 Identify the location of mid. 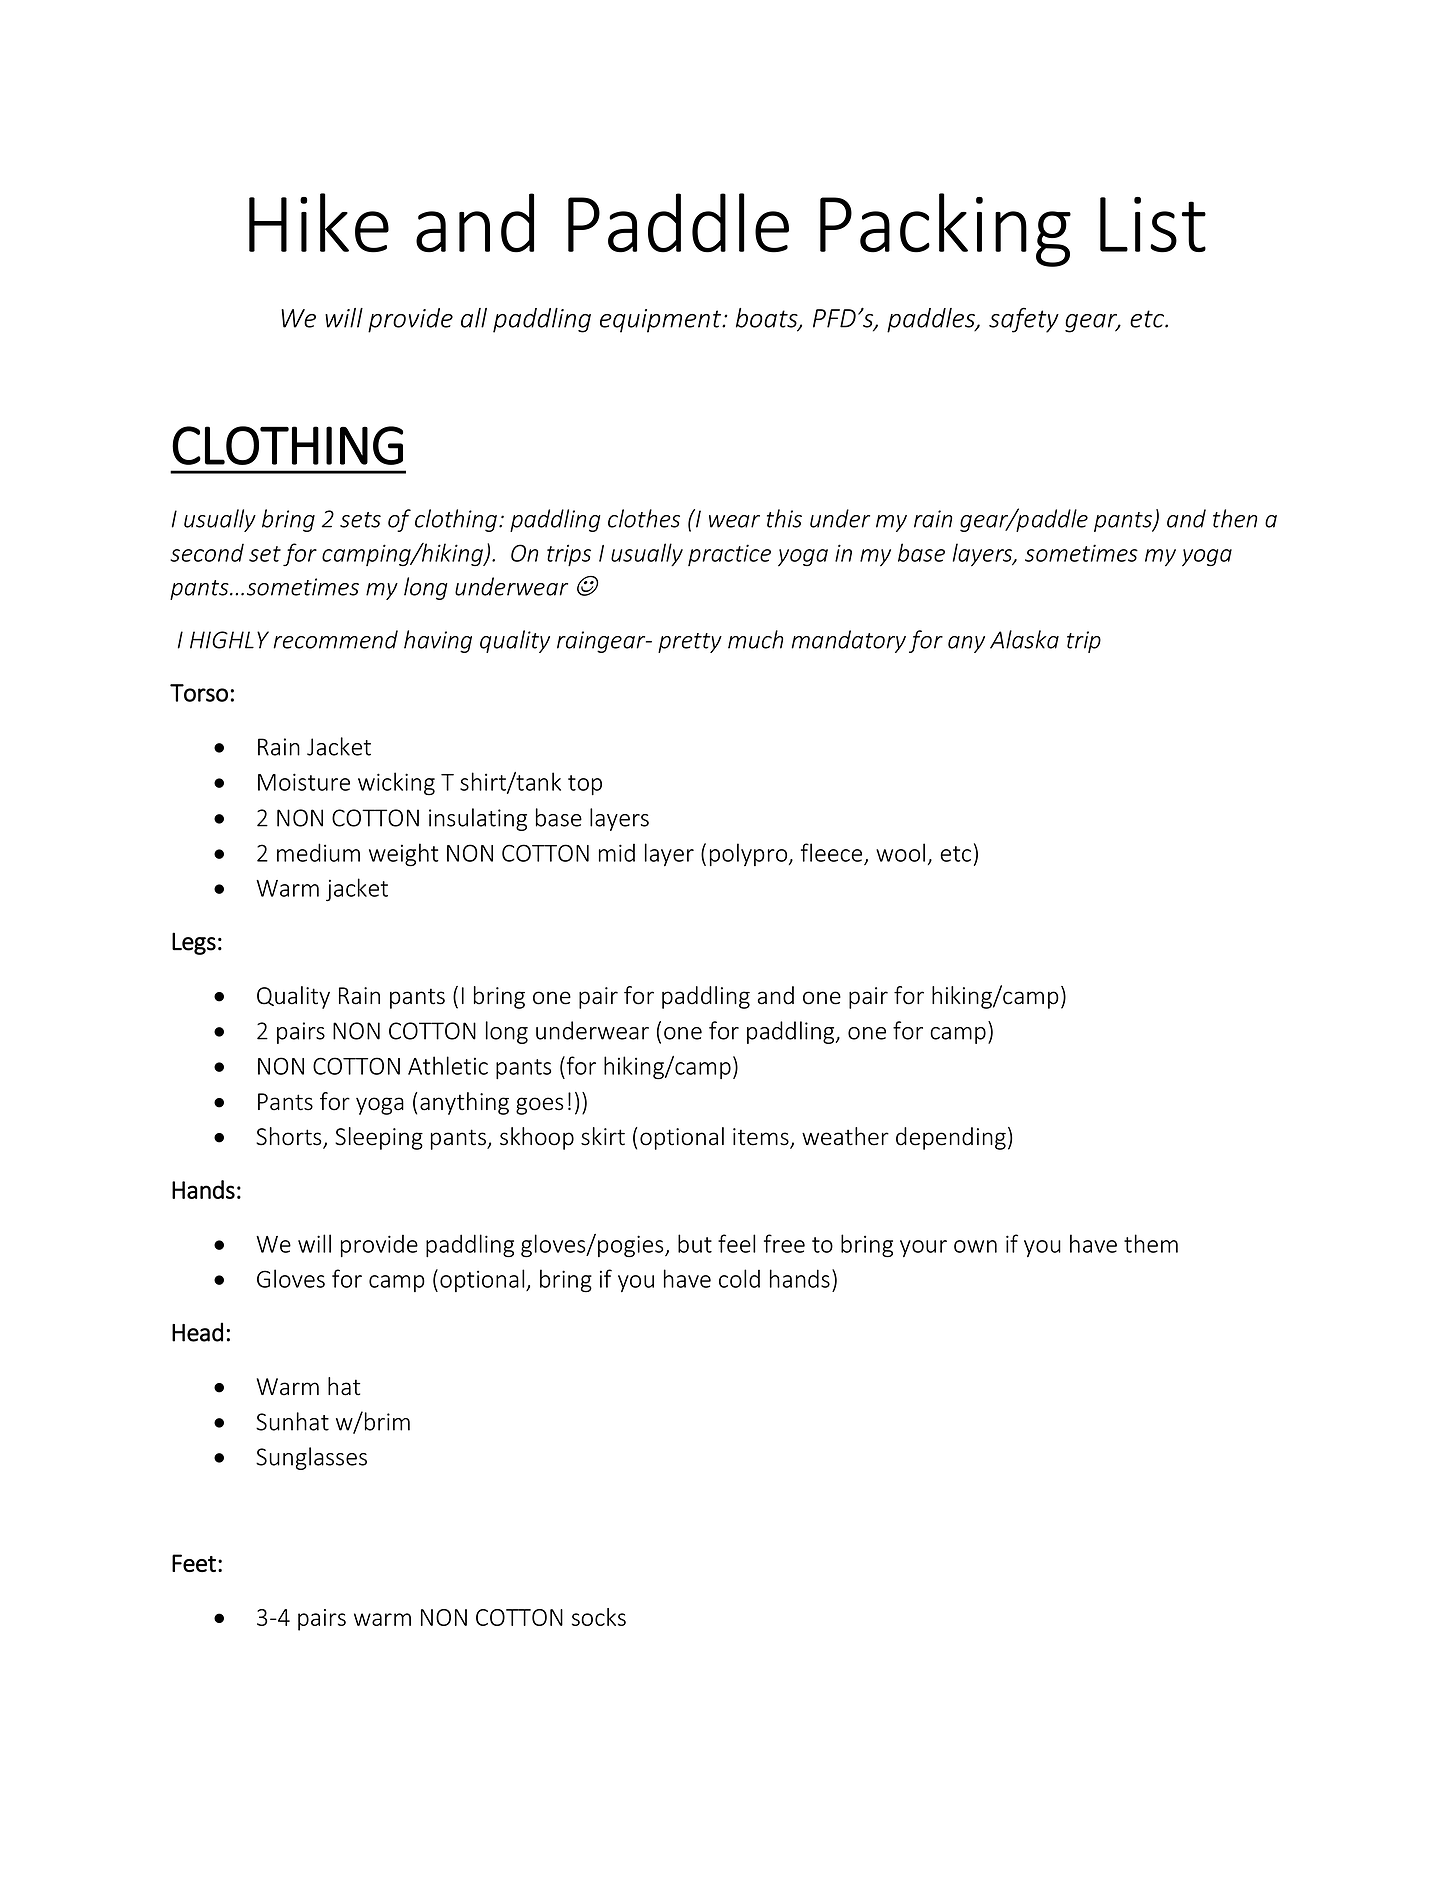
(617, 853).
